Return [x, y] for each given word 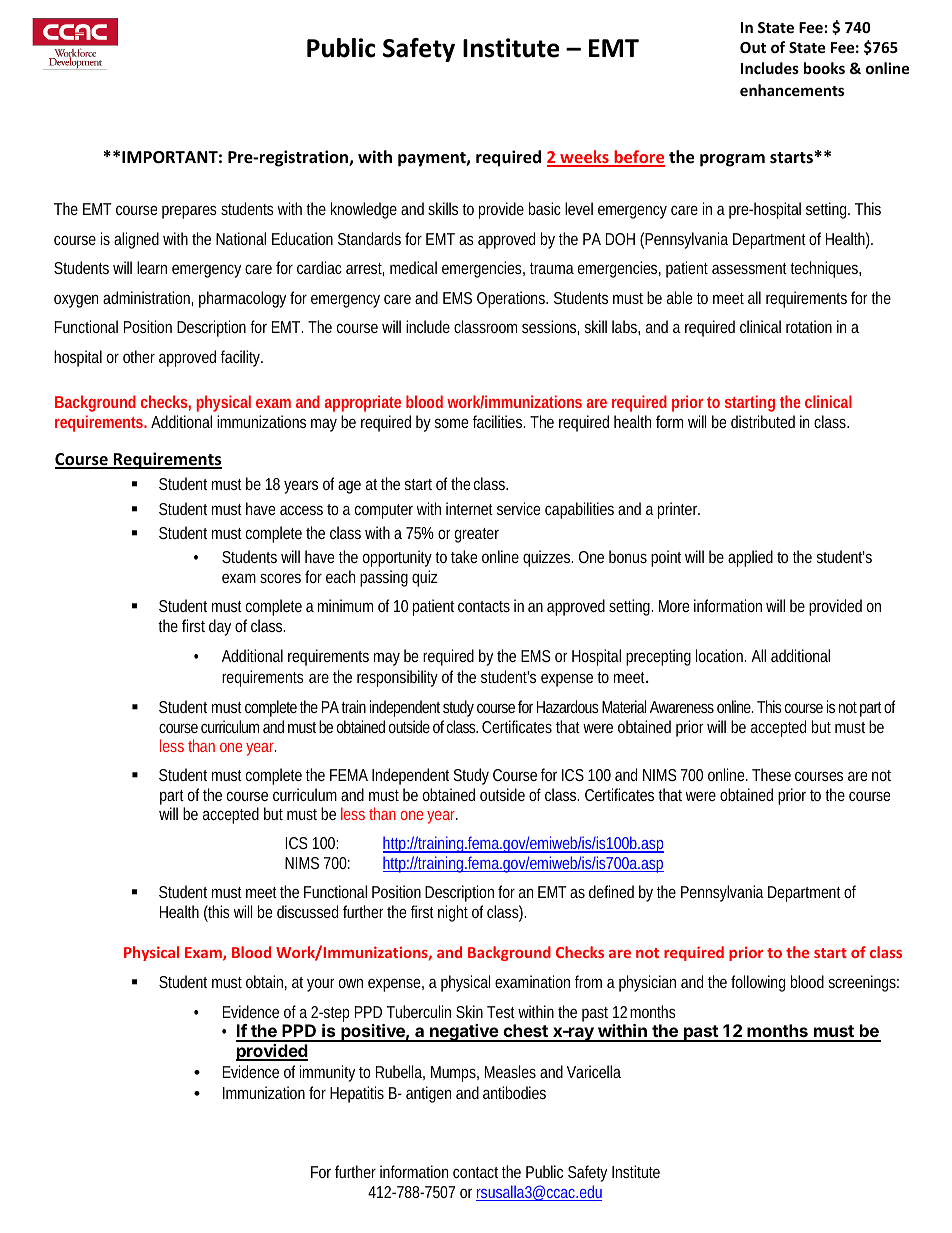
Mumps [455, 1074]
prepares [189, 212]
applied [750, 558]
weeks [584, 158]
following [758, 983]
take [464, 556]
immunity [327, 1073]
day [220, 627]
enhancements [792, 90]
